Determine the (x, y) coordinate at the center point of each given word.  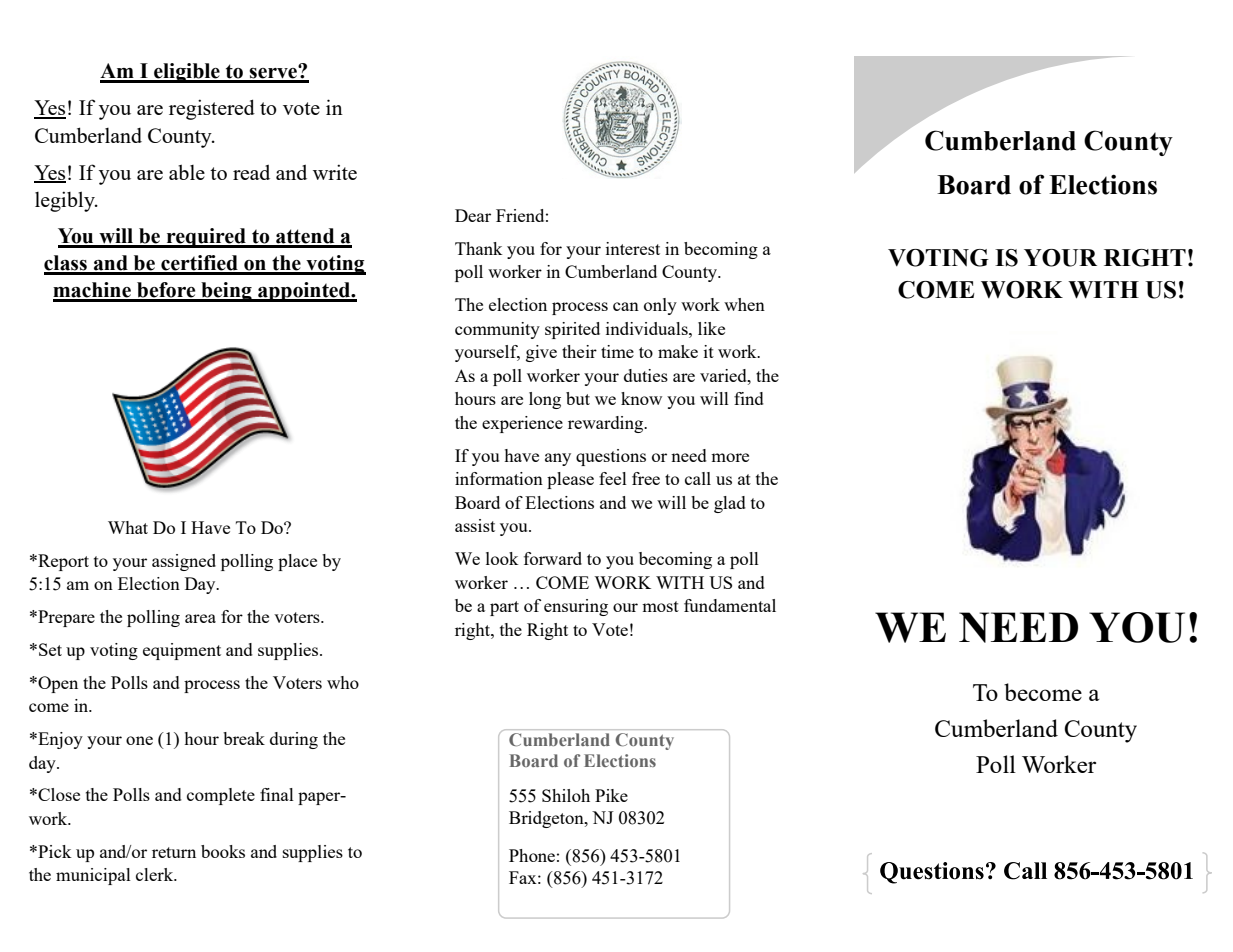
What (128, 527)
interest (633, 248)
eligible (187, 73)
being (226, 292)
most (660, 606)
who (343, 682)
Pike (611, 795)
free (646, 478)
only (660, 306)
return (174, 852)
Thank (479, 248)
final (277, 794)
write (335, 172)
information (499, 478)
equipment (182, 651)
